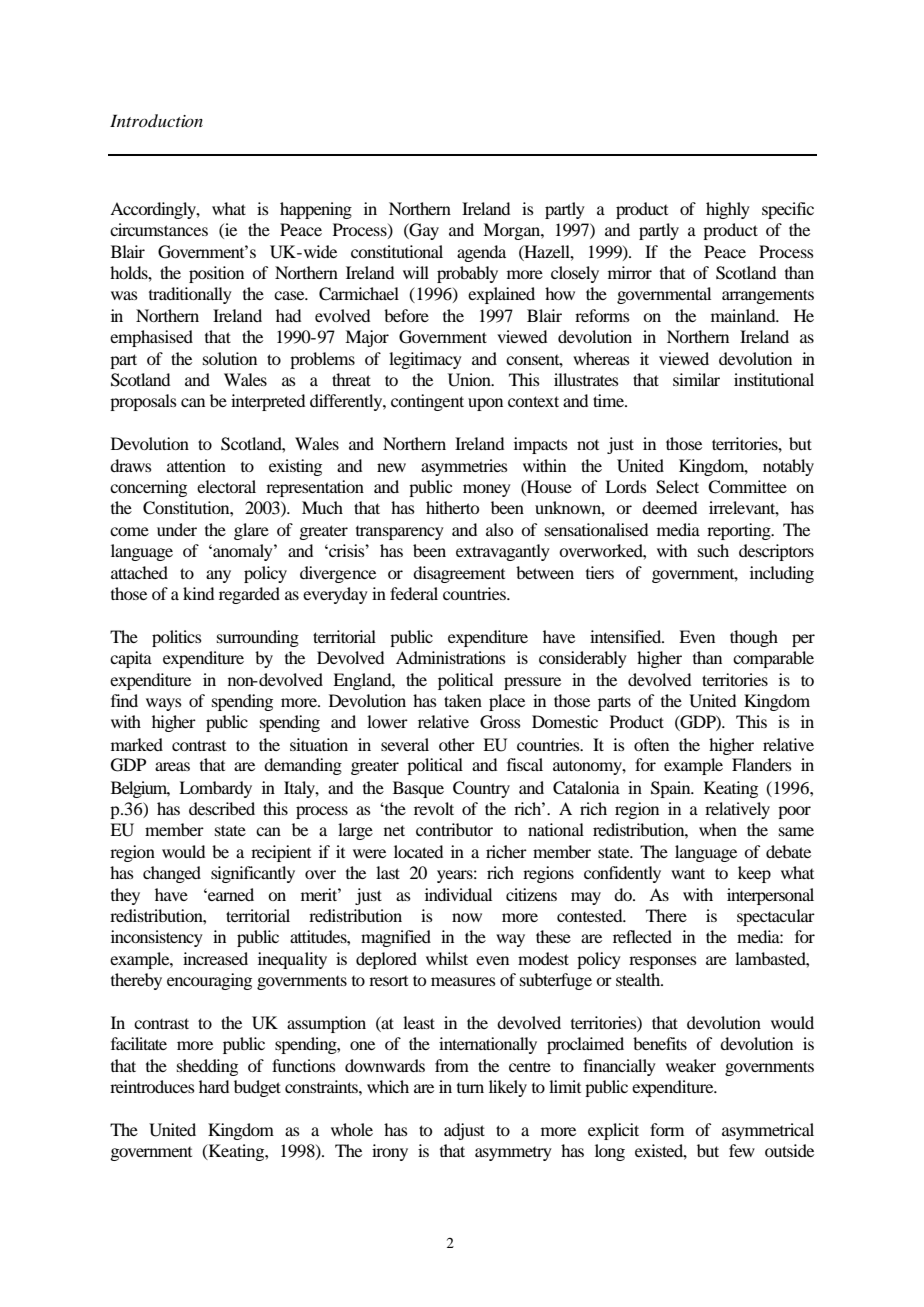 Image resolution: width=924 pixels, height=1307 pixels. What do you see at coordinates (451, 657) in the screenshot?
I see `Administrations` at bounding box center [451, 657].
